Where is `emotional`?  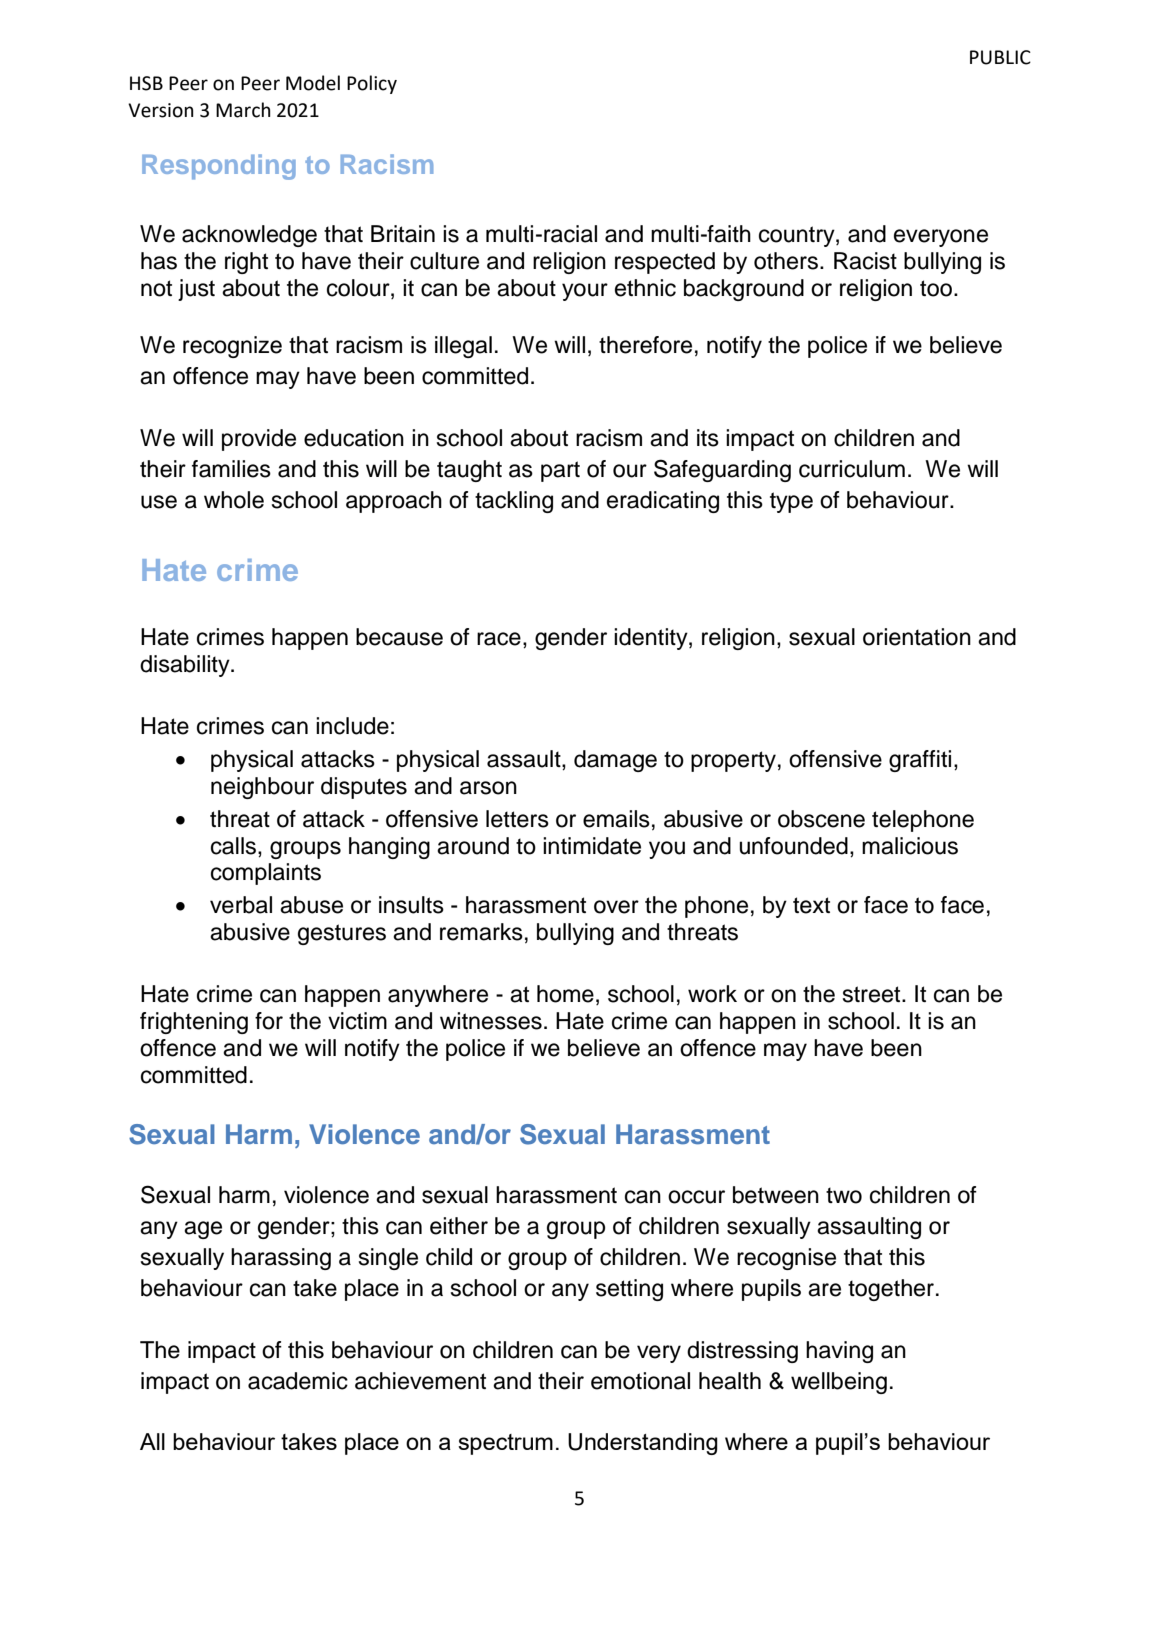 emotional is located at coordinates (640, 1381).
